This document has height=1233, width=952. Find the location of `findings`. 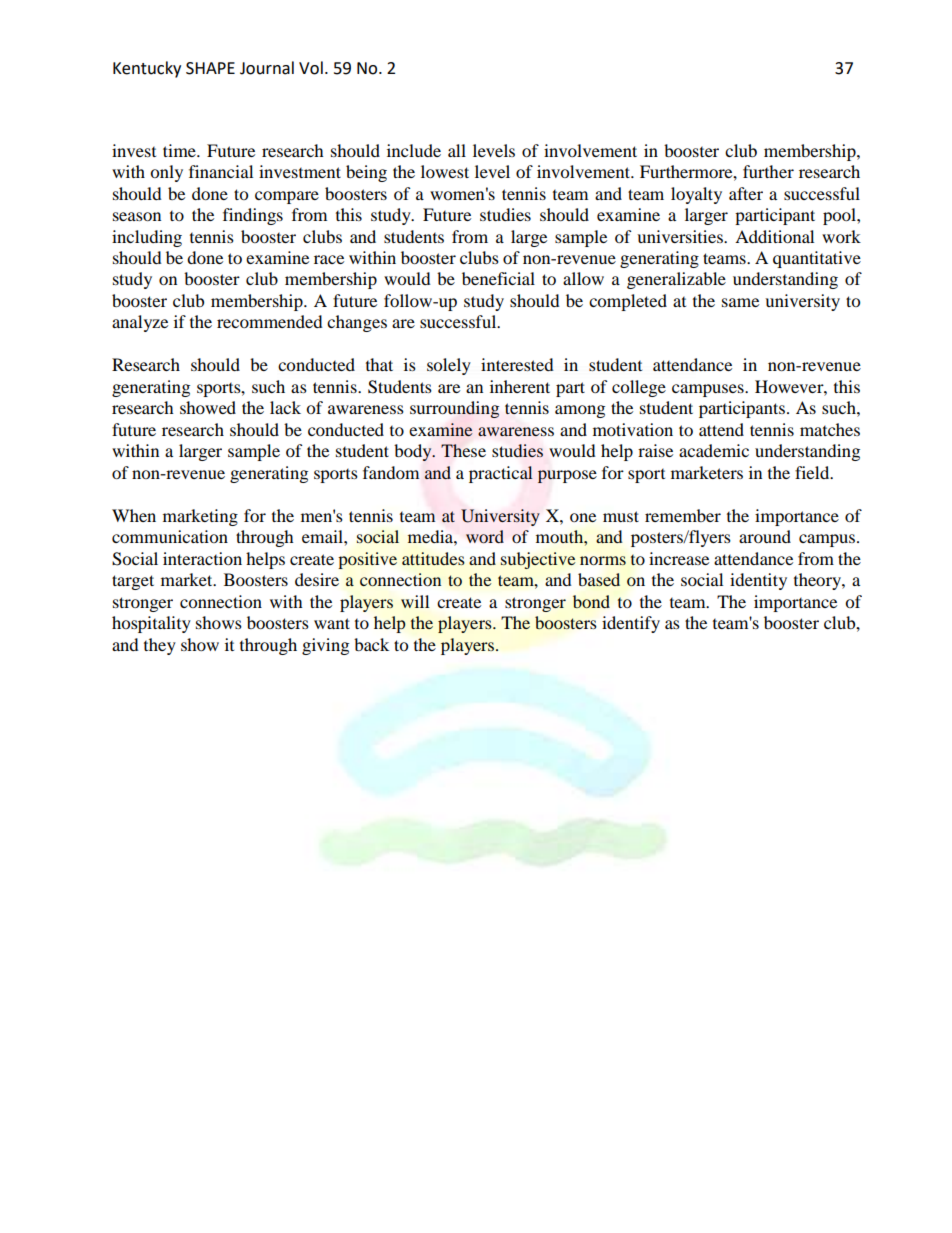

findings is located at coordinates (253, 216).
